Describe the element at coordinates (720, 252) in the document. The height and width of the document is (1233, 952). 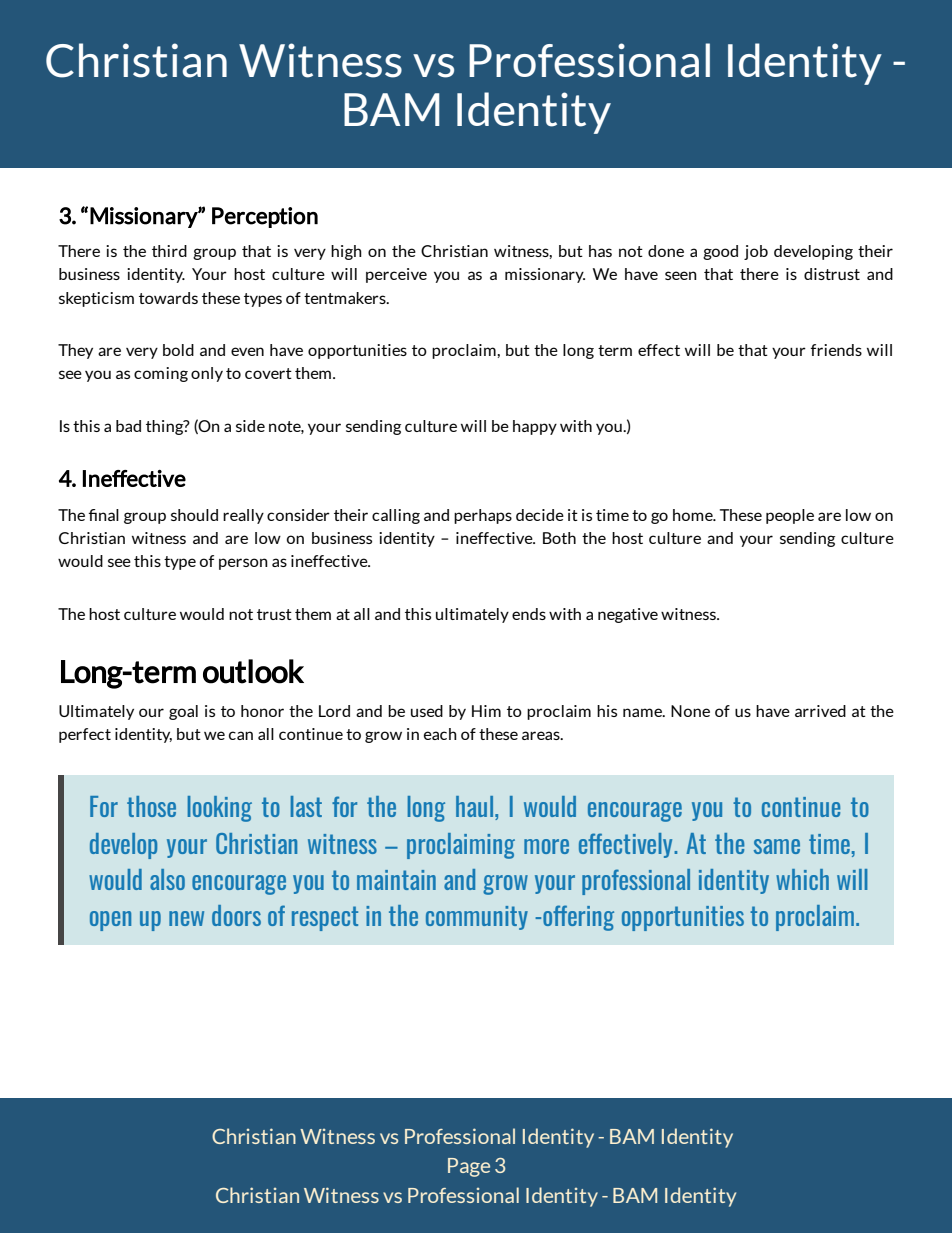
I see `good` at that location.
